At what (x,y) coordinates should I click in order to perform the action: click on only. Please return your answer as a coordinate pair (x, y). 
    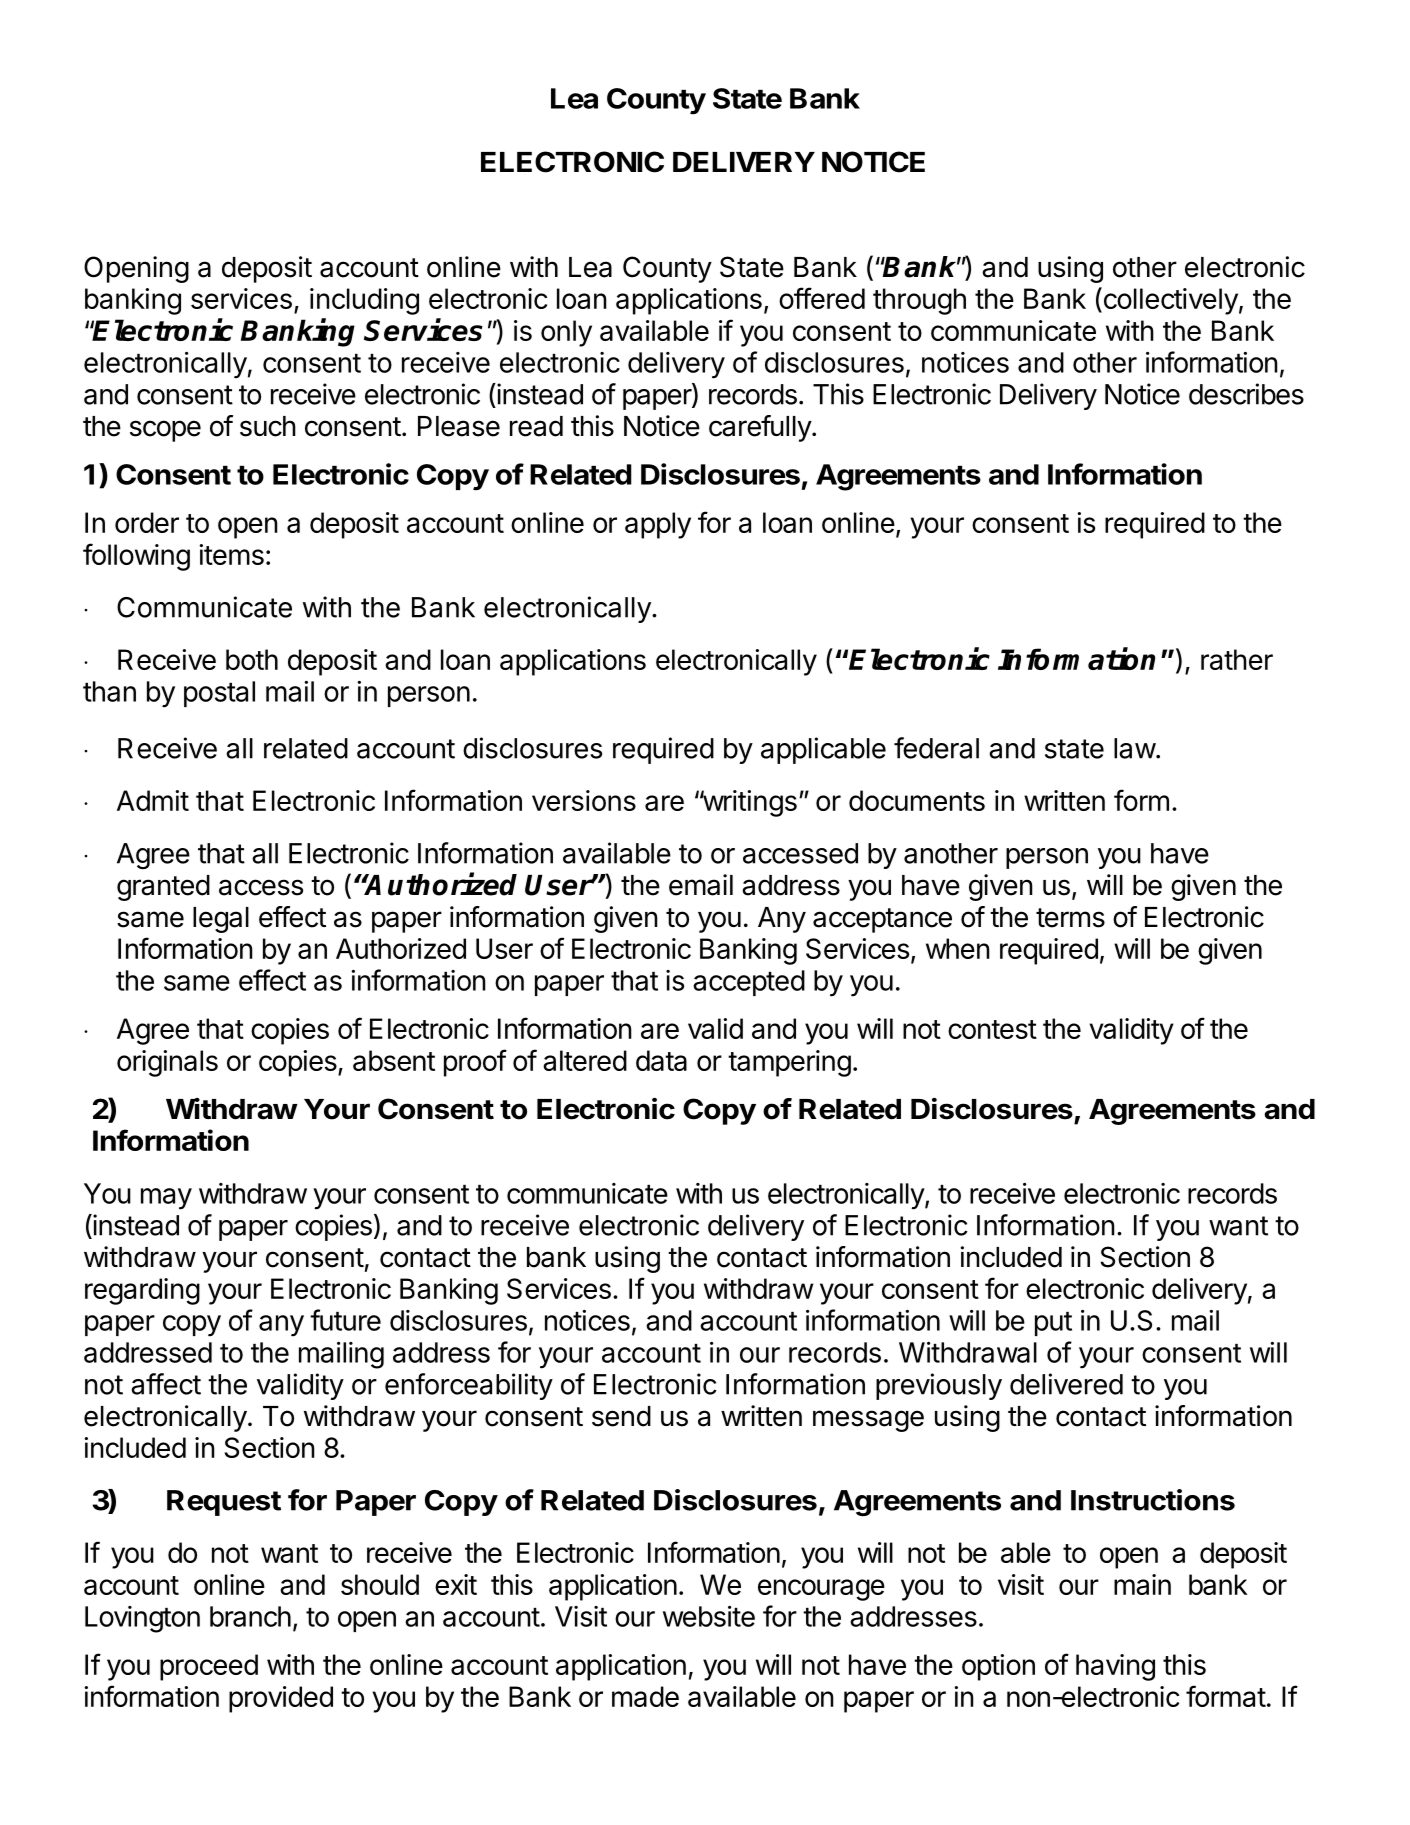
    Looking at the image, I should click on (566, 333).
